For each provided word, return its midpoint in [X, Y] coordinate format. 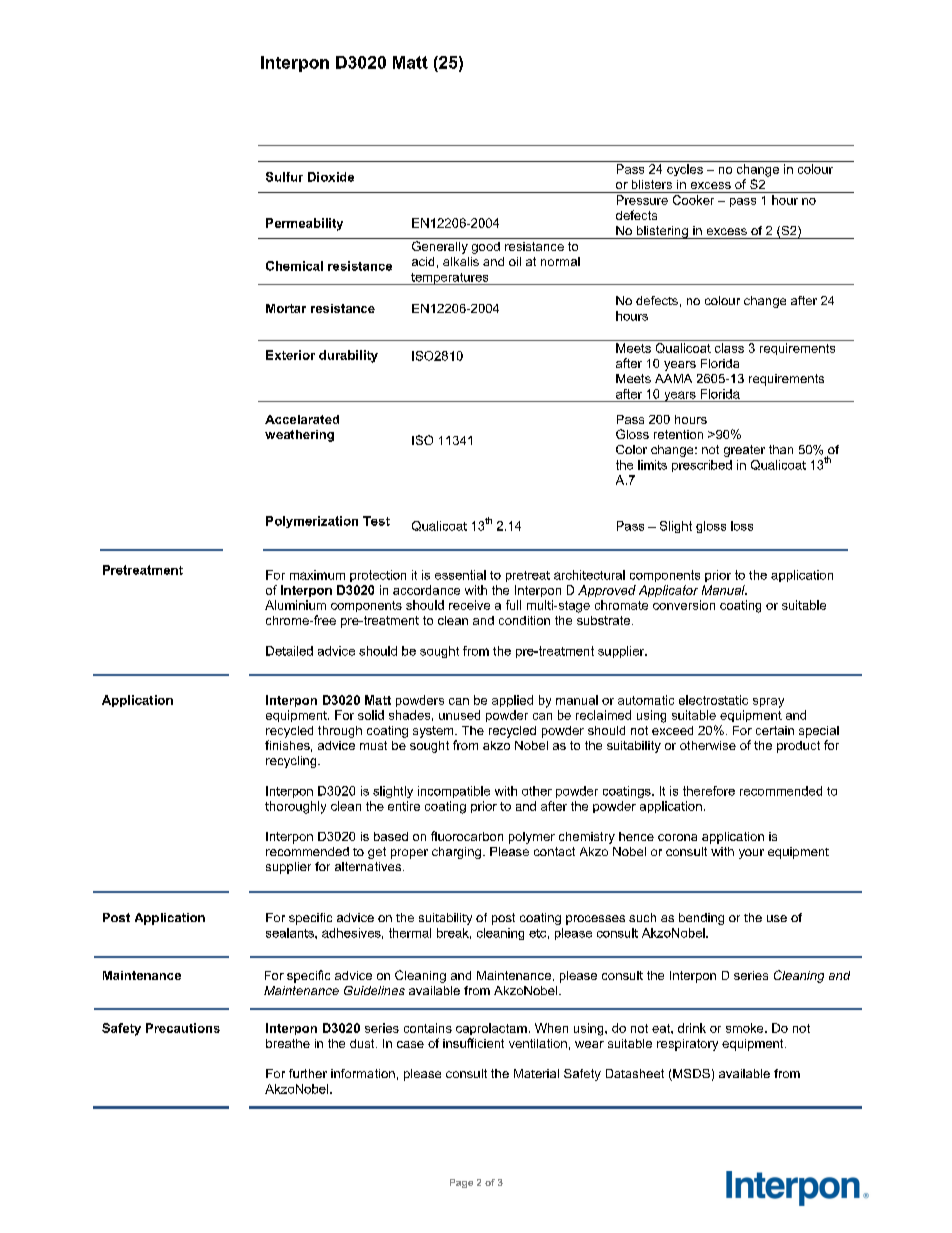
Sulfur [284, 177]
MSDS [690, 1075]
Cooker [693, 200]
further [308, 1073]
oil [515, 261]
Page [461, 1183]
